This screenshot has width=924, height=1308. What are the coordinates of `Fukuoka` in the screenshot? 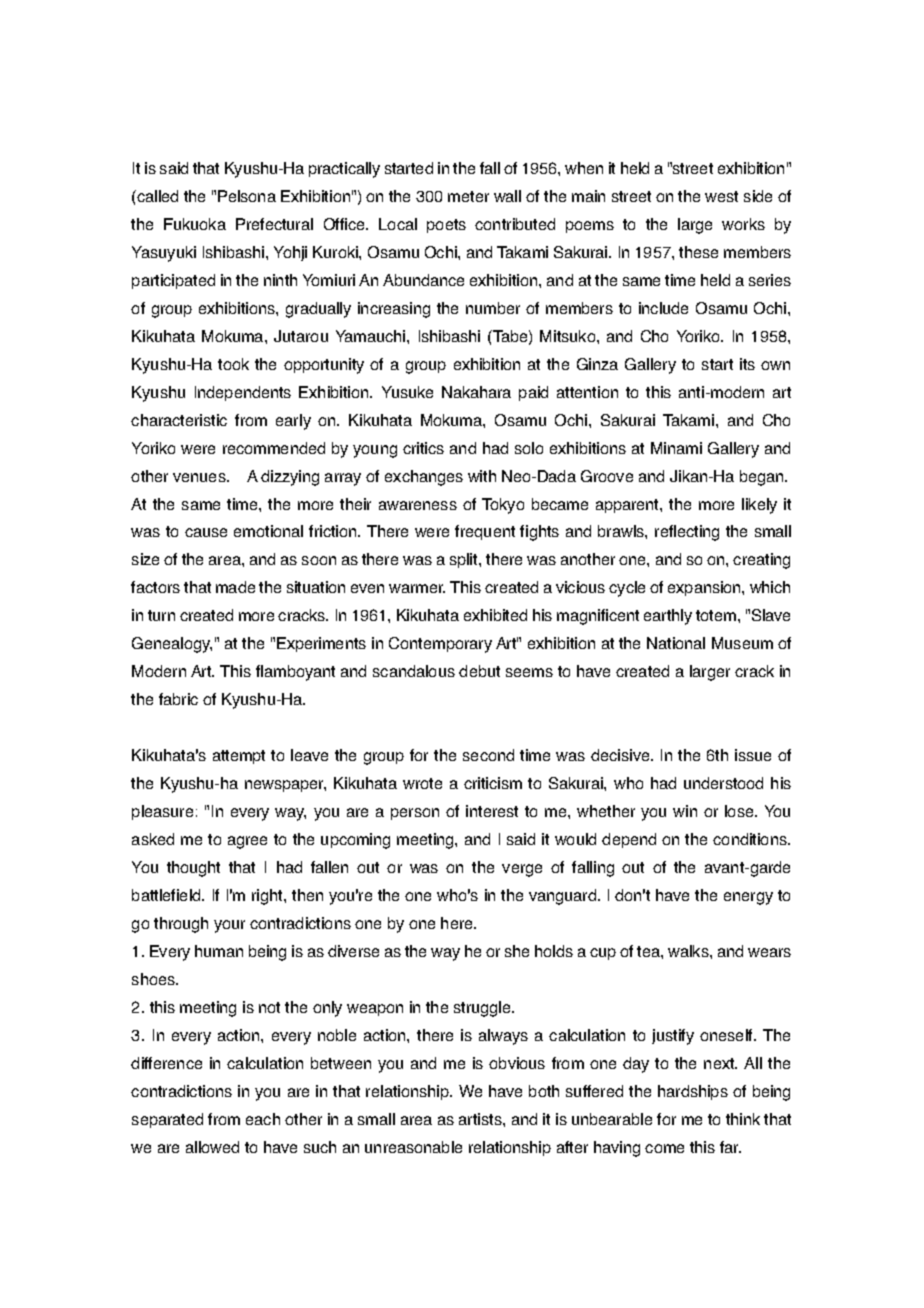 It's located at (195, 224).
